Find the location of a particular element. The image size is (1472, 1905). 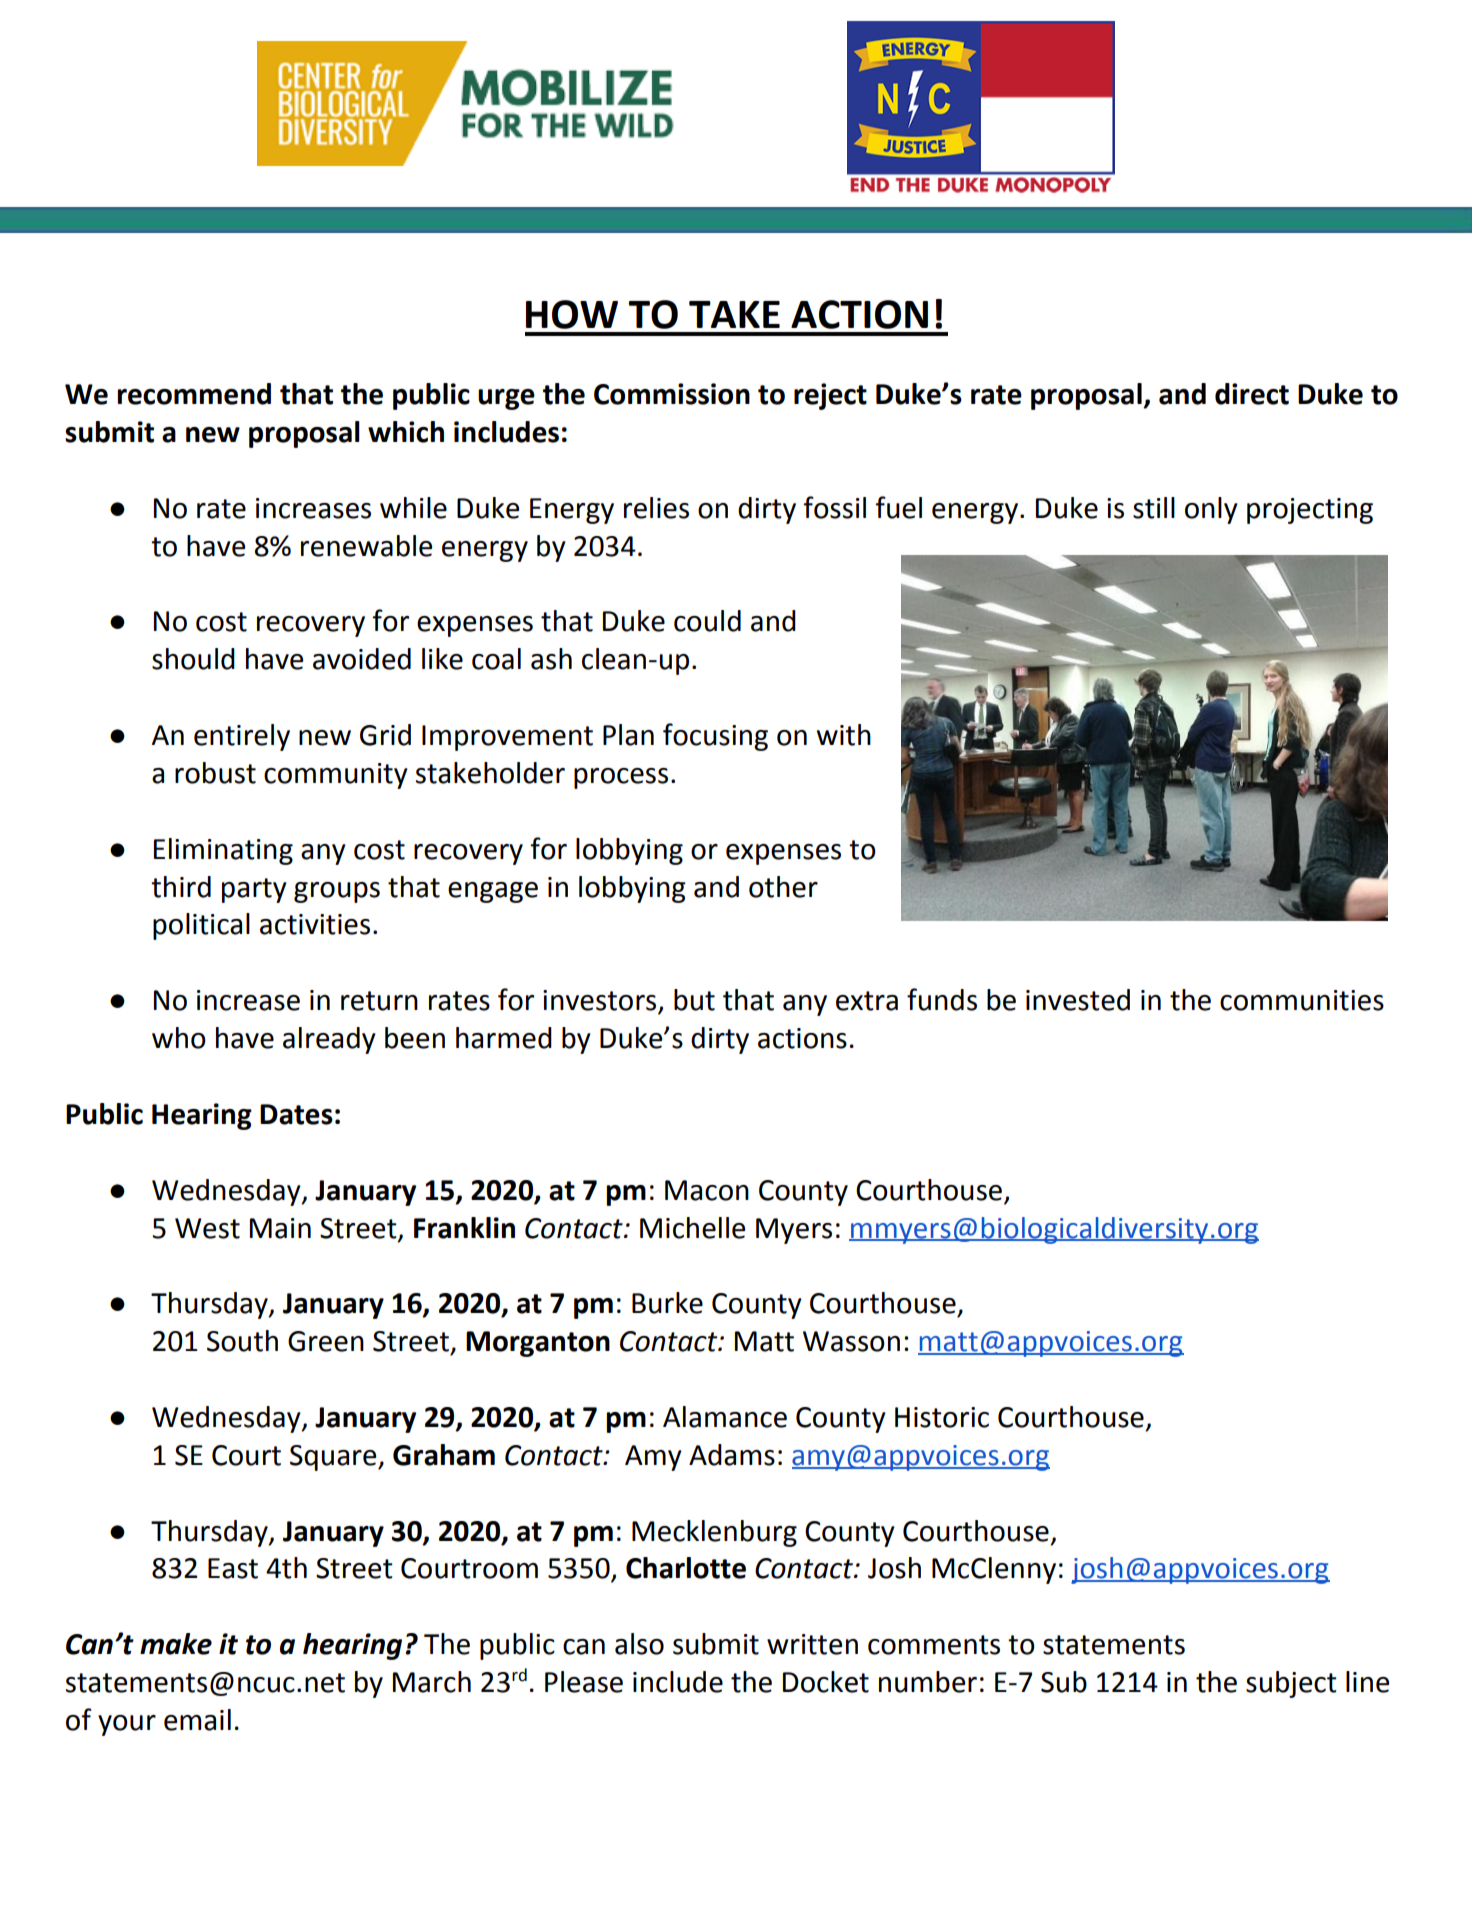

email is located at coordinates (197, 1720).
